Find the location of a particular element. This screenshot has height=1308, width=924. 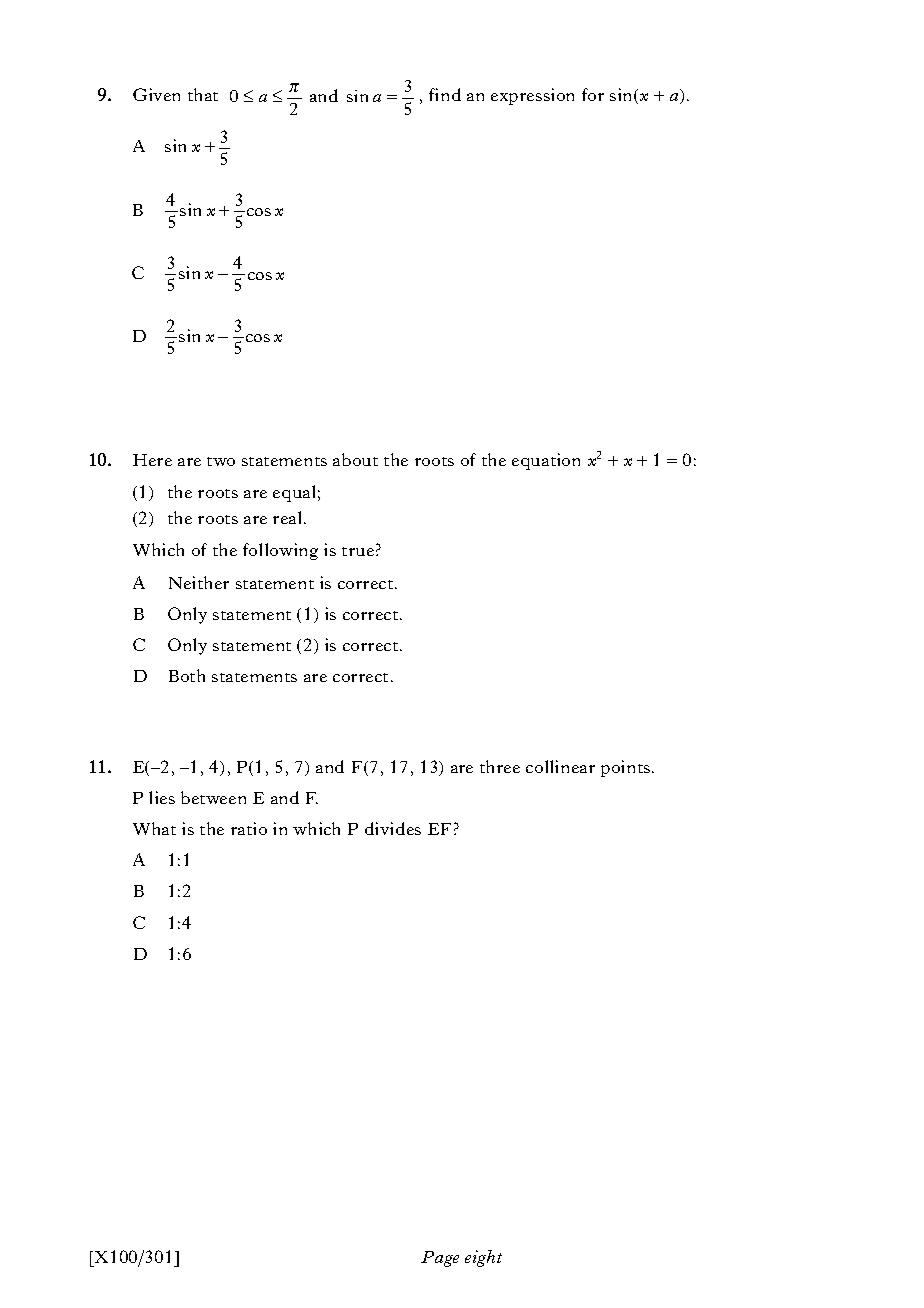

three is located at coordinates (500, 766).
